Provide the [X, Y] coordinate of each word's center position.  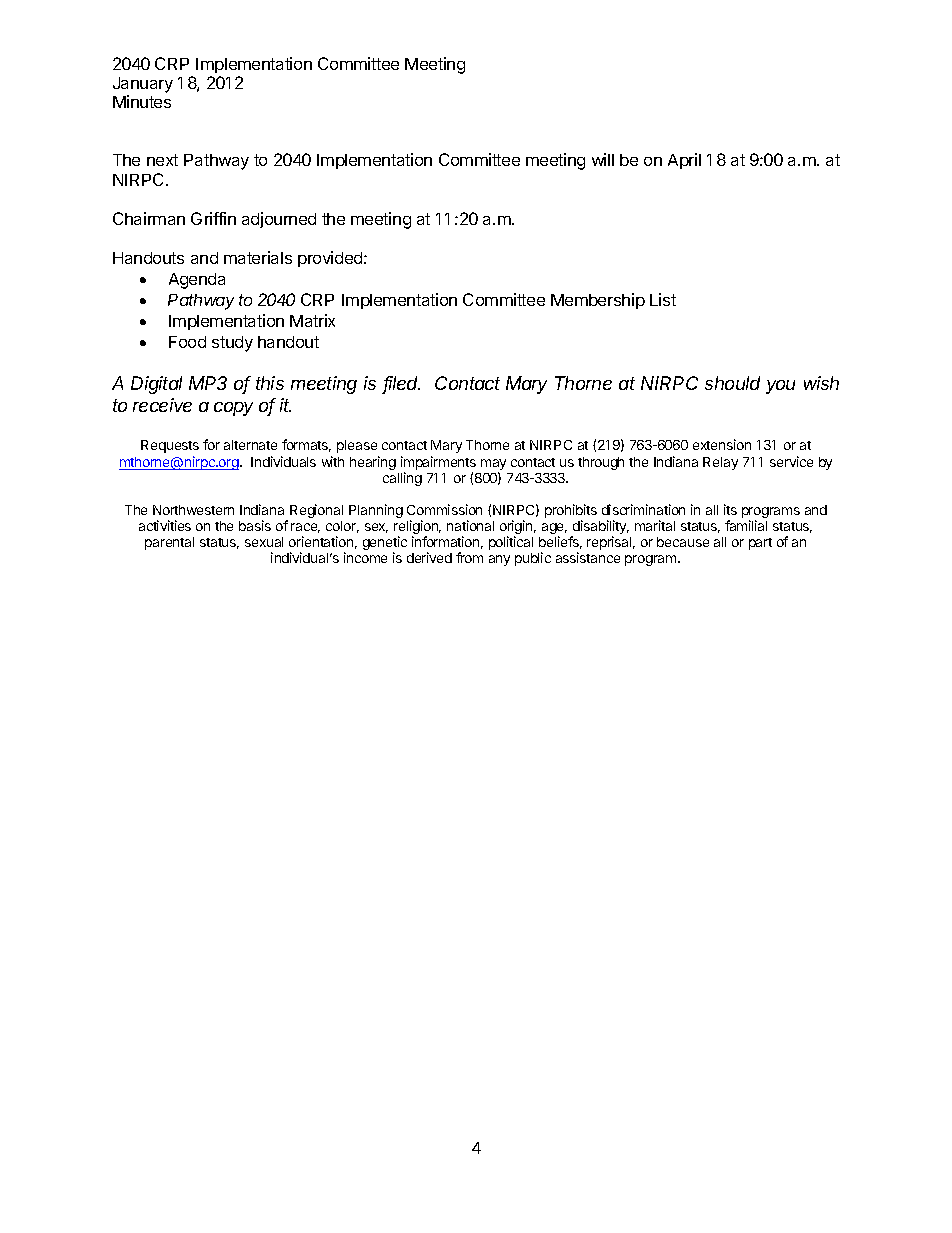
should [732, 383]
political [511, 543]
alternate [250, 445]
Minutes [142, 101]
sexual [264, 542]
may [493, 464]
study [232, 344]
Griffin [213, 218]
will [603, 159]
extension [722, 444]
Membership [598, 301]
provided [331, 259]
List [663, 299]
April [684, 161]
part [760, 544]
